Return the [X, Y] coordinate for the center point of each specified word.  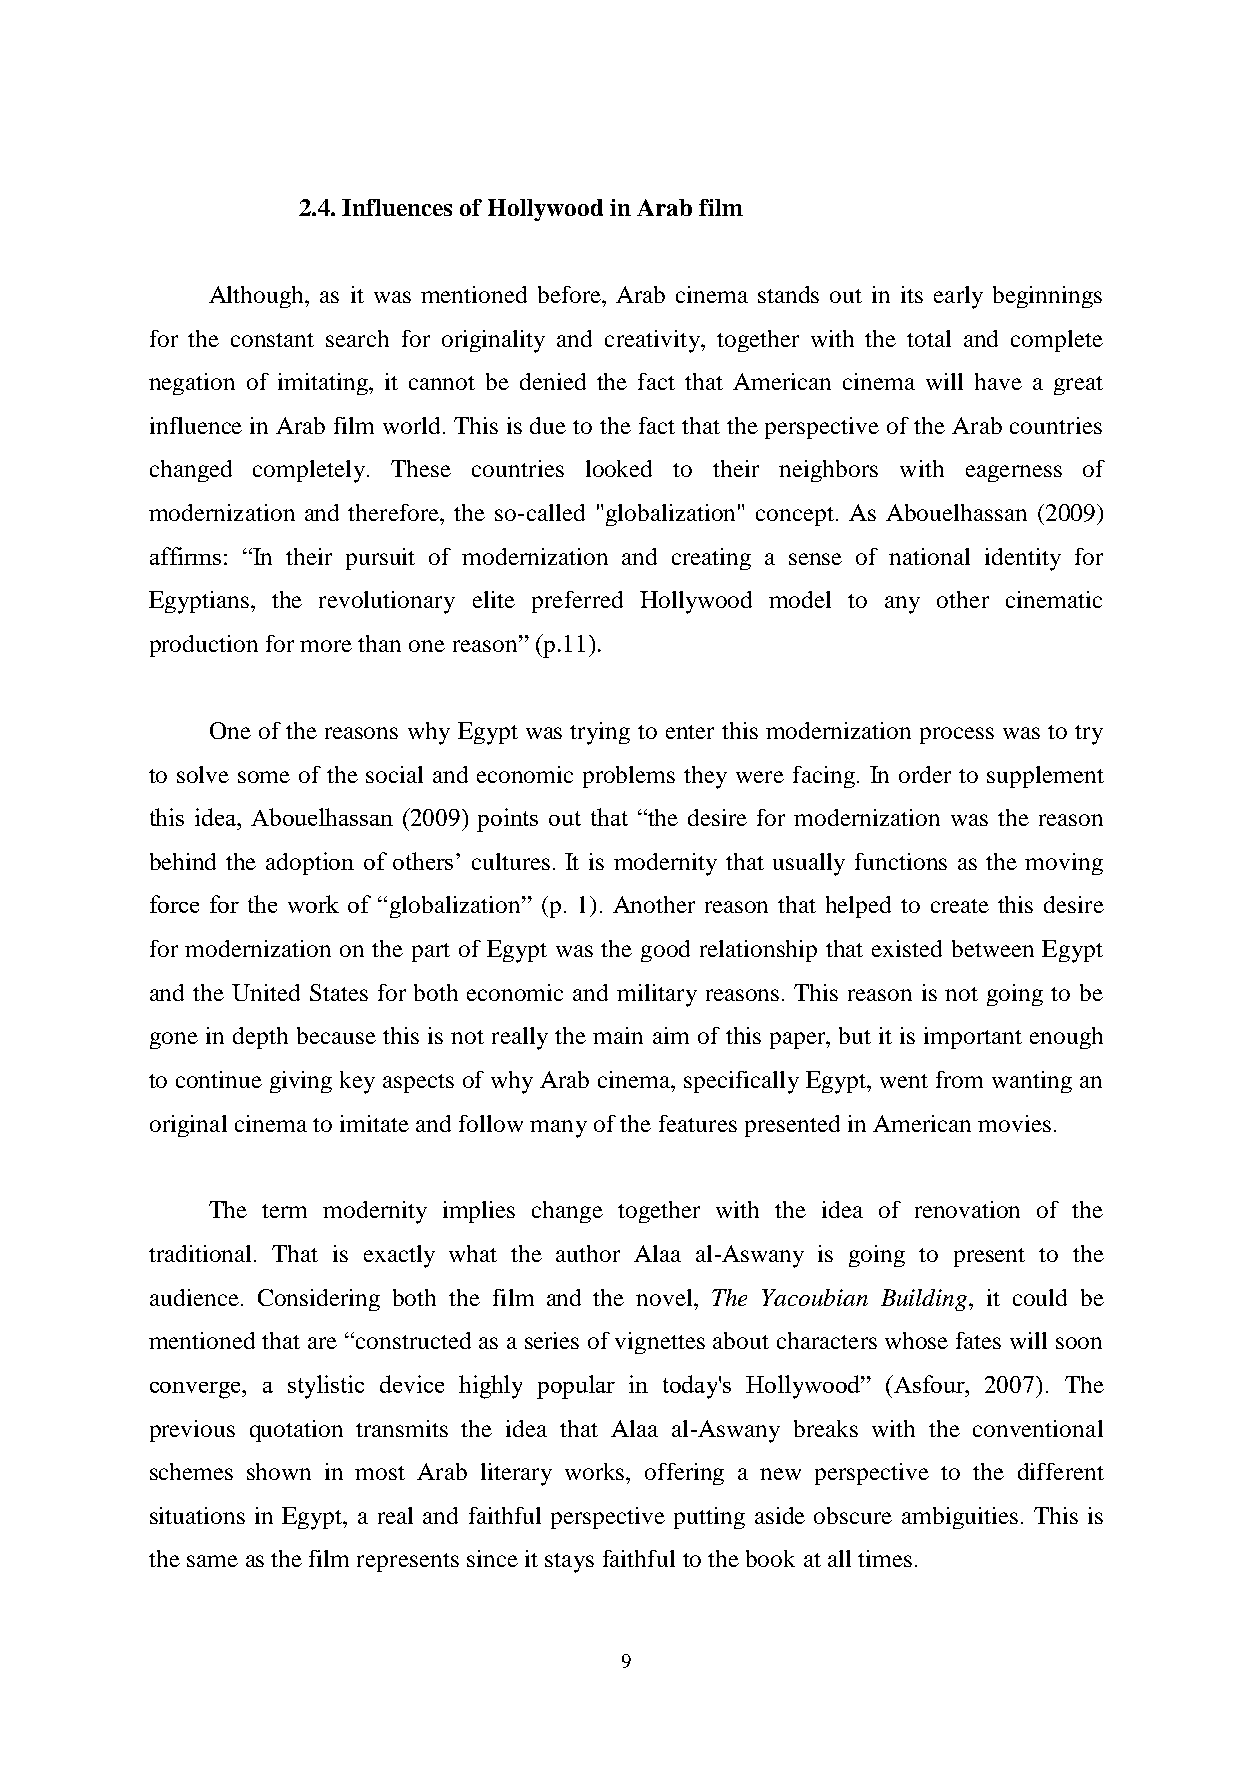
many [558, 1129]
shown [279, 1471]
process [957, 735]
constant [272, 340]
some [264, 777]
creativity [653, 341]
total [929, 338]
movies [1014, 1123]
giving [301, 1082]
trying [600, 733]
